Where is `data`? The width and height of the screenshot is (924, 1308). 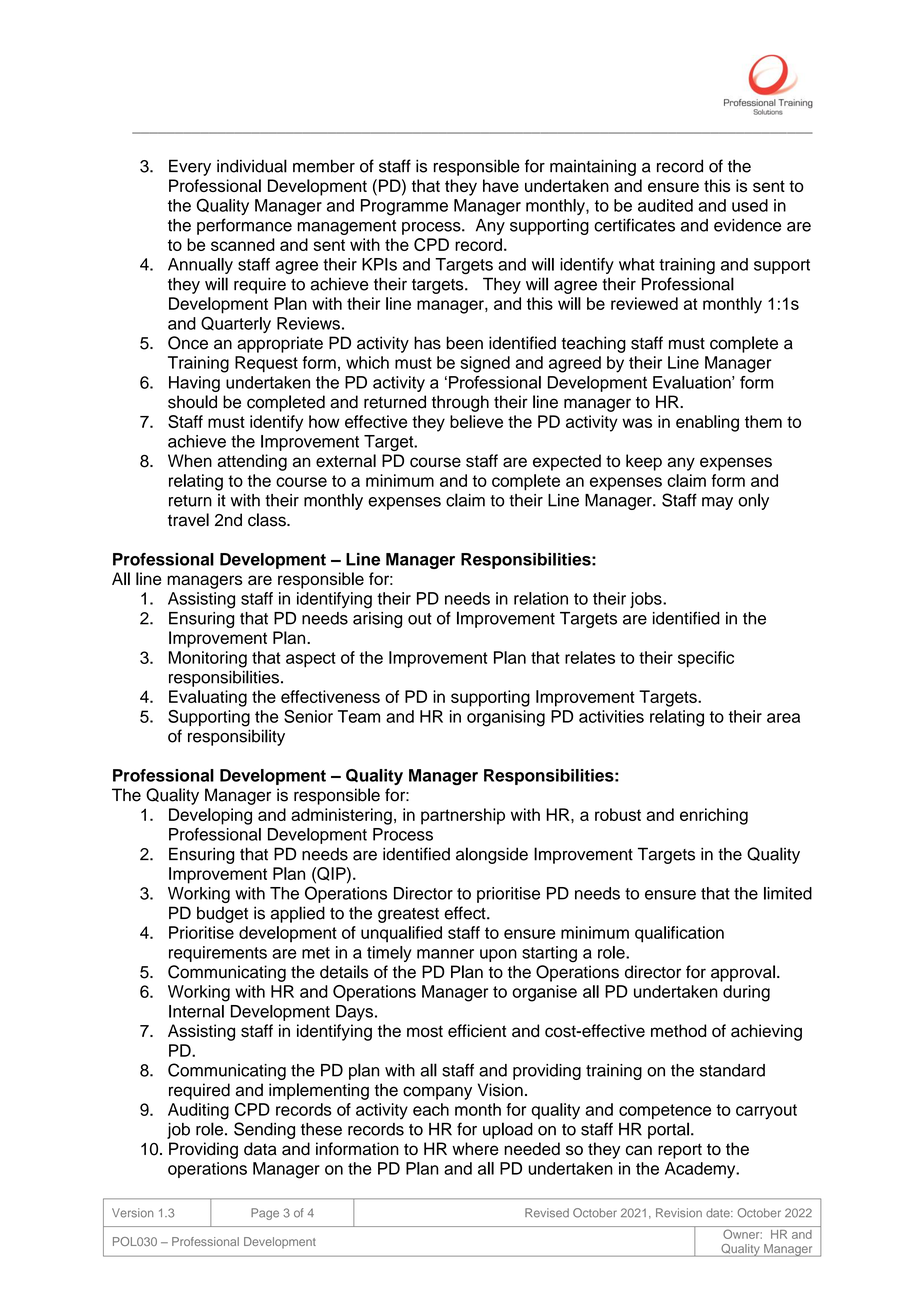
data is located at coordinates (260, 1149).
